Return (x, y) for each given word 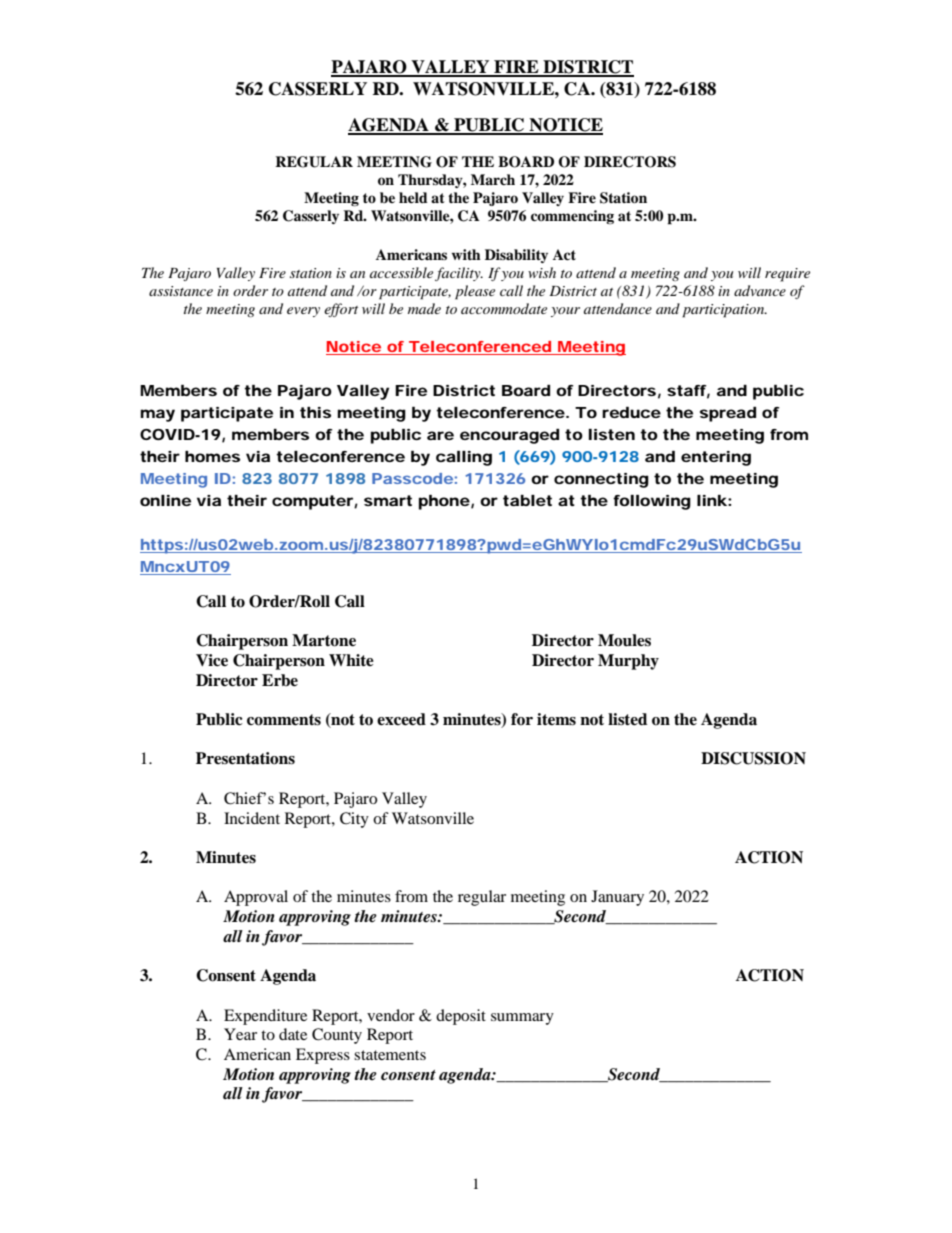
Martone (324, 640)
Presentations (245, 758)
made (424, 308)
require (787, 275)
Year (240, 1034)
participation (724, 311)
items (556, 719)
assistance (181, 291)
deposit (461, 1017)
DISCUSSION (753, 758)
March (493, 179)
